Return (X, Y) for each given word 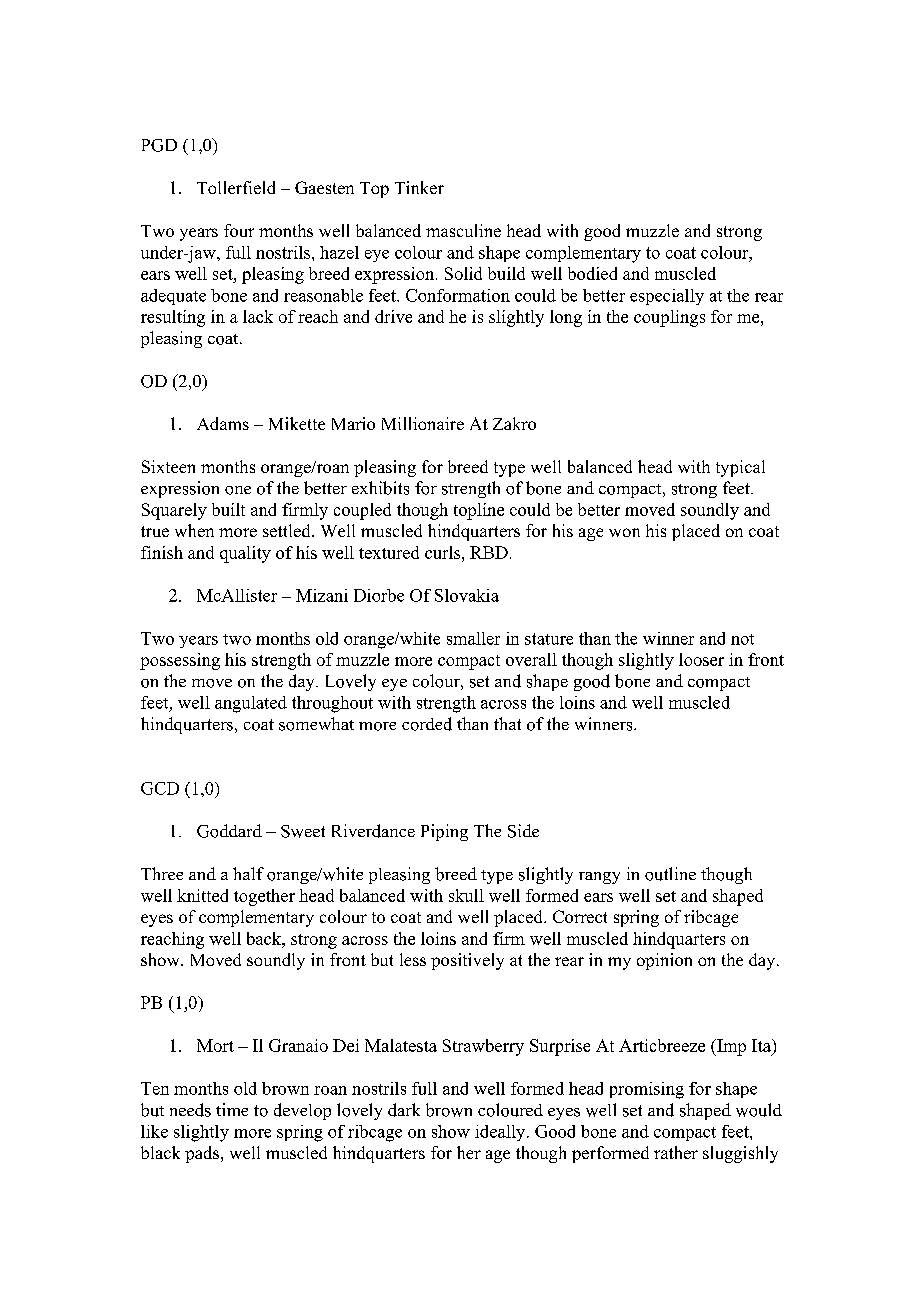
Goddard (229, 831)
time (232, 1109)
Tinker (419, 187)
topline (479, 511)
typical (740, 468)
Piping (444, 832)
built (228, 509)
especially (667, 297)
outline (670, 874)
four (239, 230)
